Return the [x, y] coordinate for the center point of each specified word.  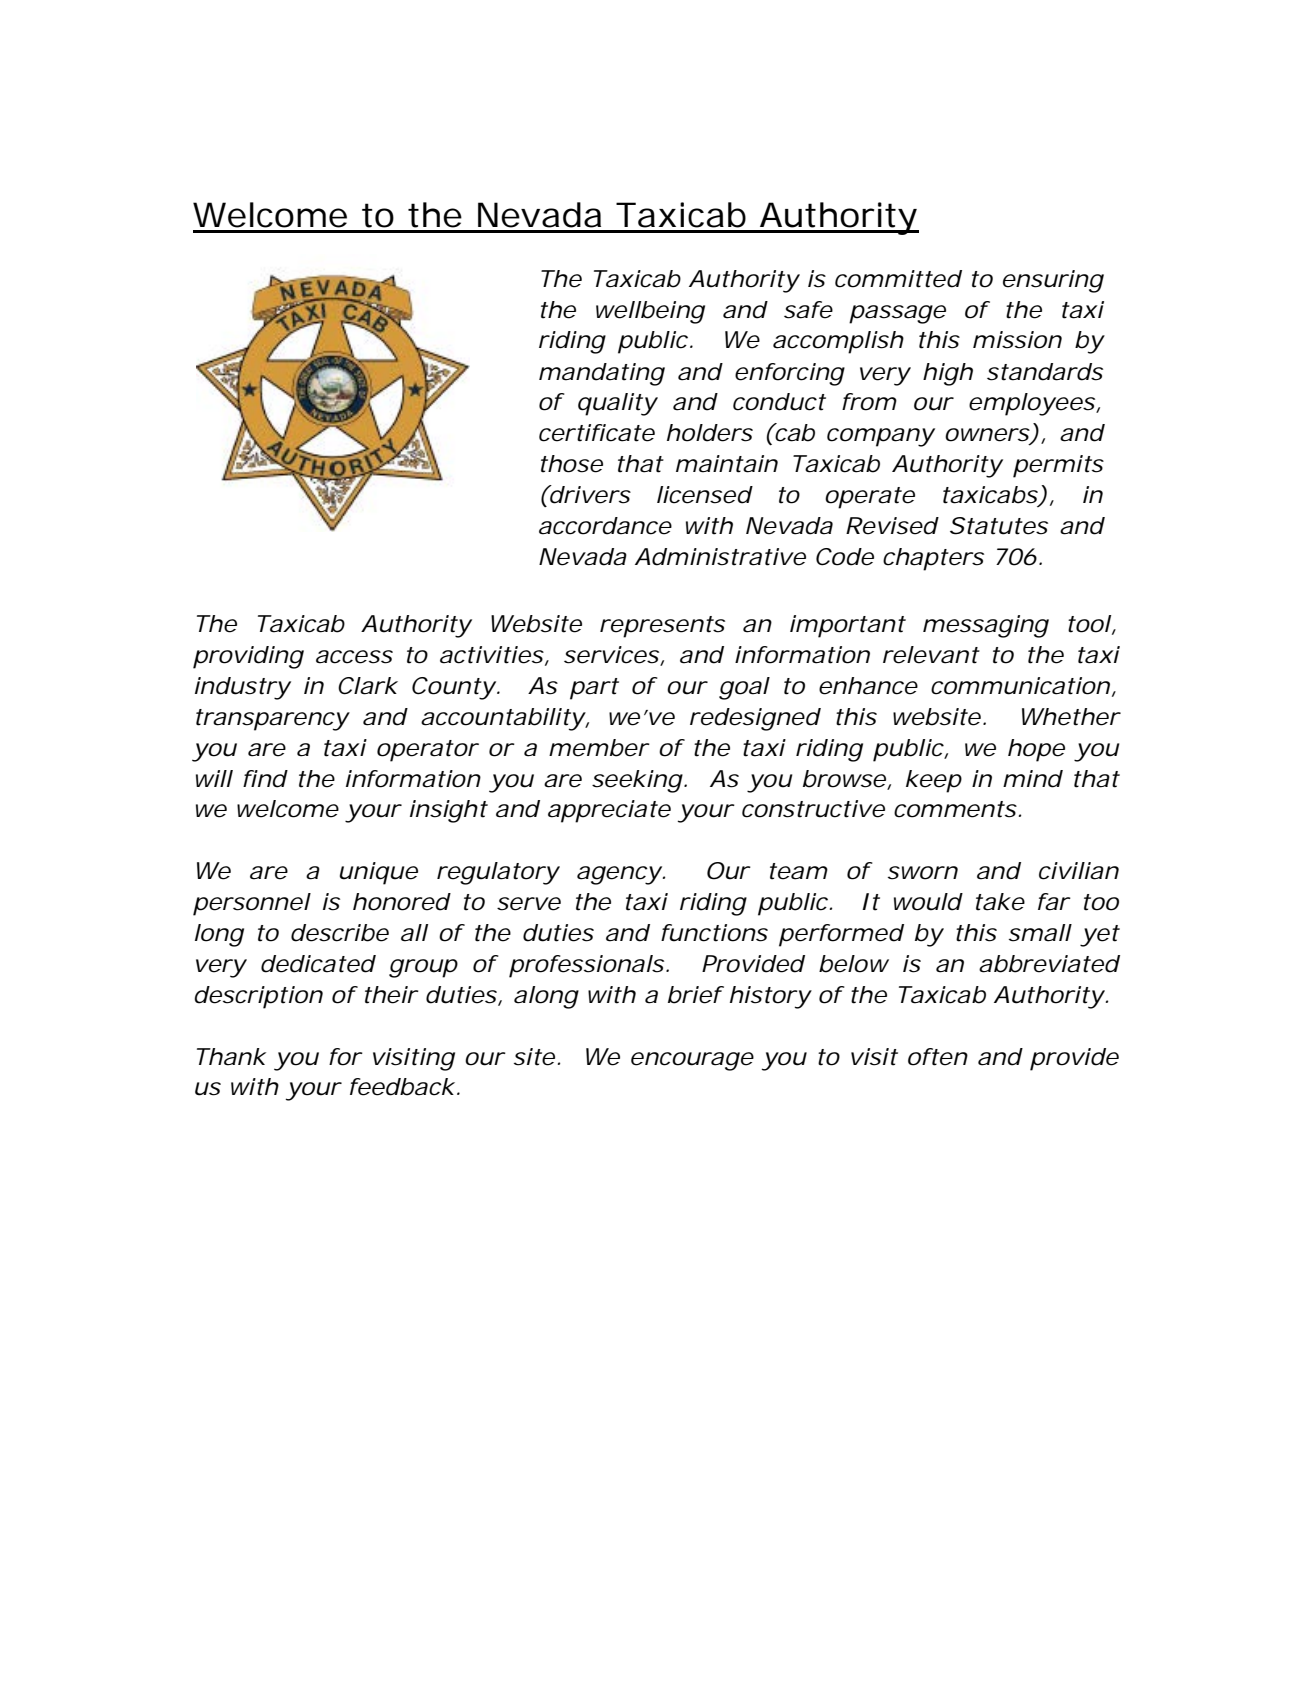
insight [449, 811]
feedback [402, 1087]
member [599, 748]
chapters [933, 559]
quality [617, 404]
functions [714, 933]
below [854, 964]
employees [1032, 404]
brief [696, 995]
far [1054, 902]
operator [428, 751]
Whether [1071, 717]
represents [662, 627]
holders [710, 433]
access [354, 657]
